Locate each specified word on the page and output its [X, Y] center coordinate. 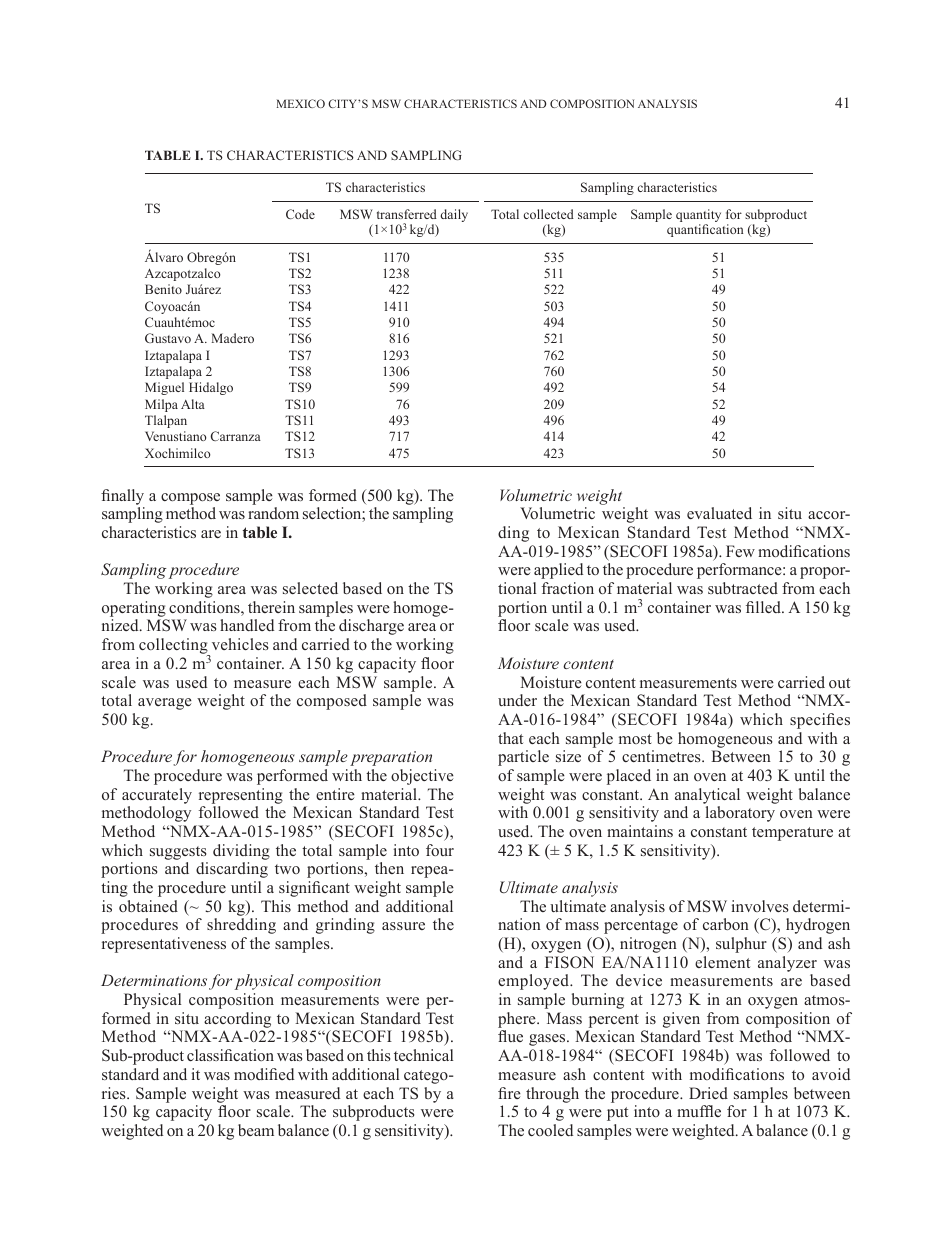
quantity [698, 217]
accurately [157, 796]
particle [523, 758]
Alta [193, 404]
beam [256, 1130]
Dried [708, 1093]
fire [509, 1093]
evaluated [719, 513]
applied [558, 571]
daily [454, 215]
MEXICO [301, 103]
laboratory [740, 814]
